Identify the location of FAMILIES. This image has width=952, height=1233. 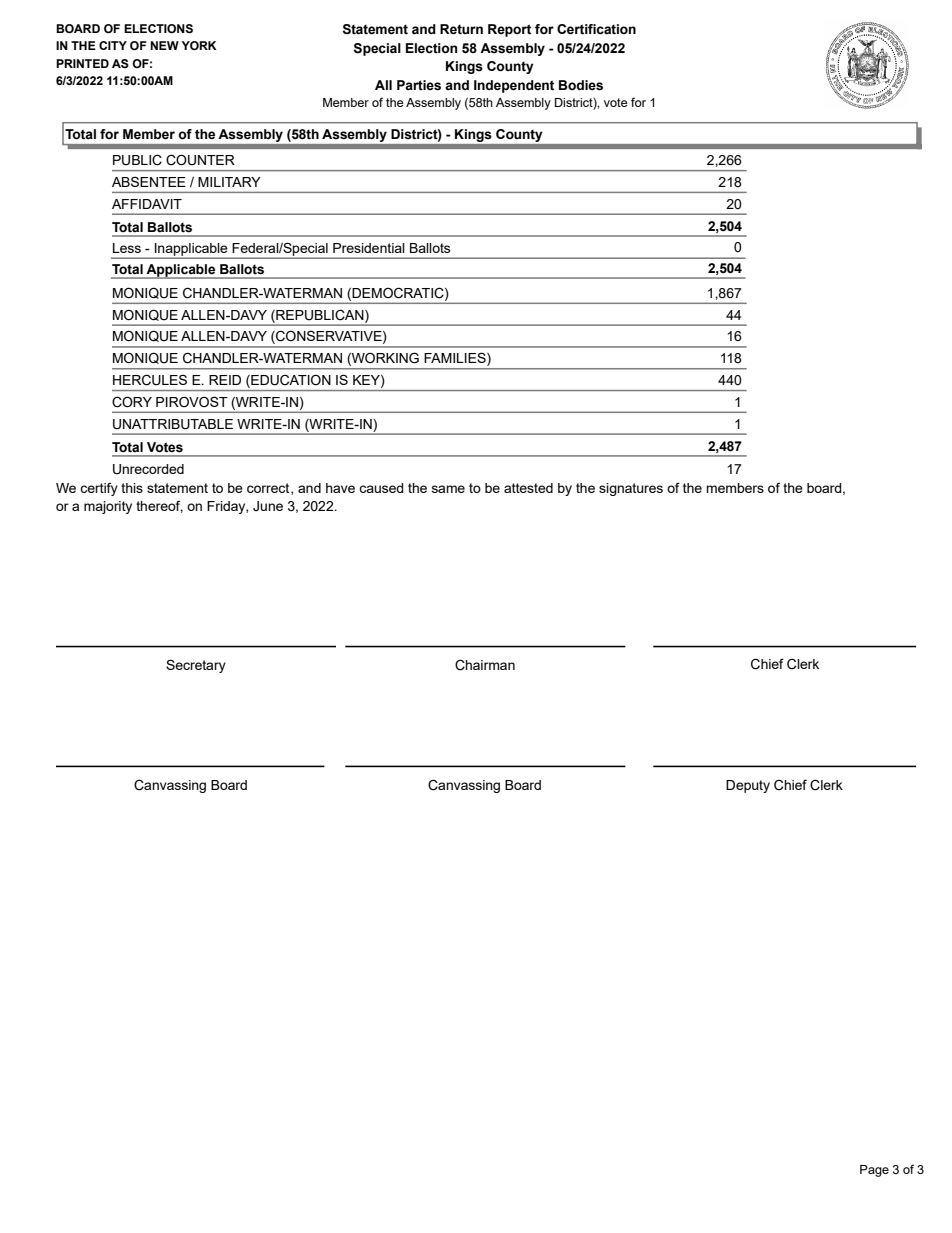
(456, 359).
